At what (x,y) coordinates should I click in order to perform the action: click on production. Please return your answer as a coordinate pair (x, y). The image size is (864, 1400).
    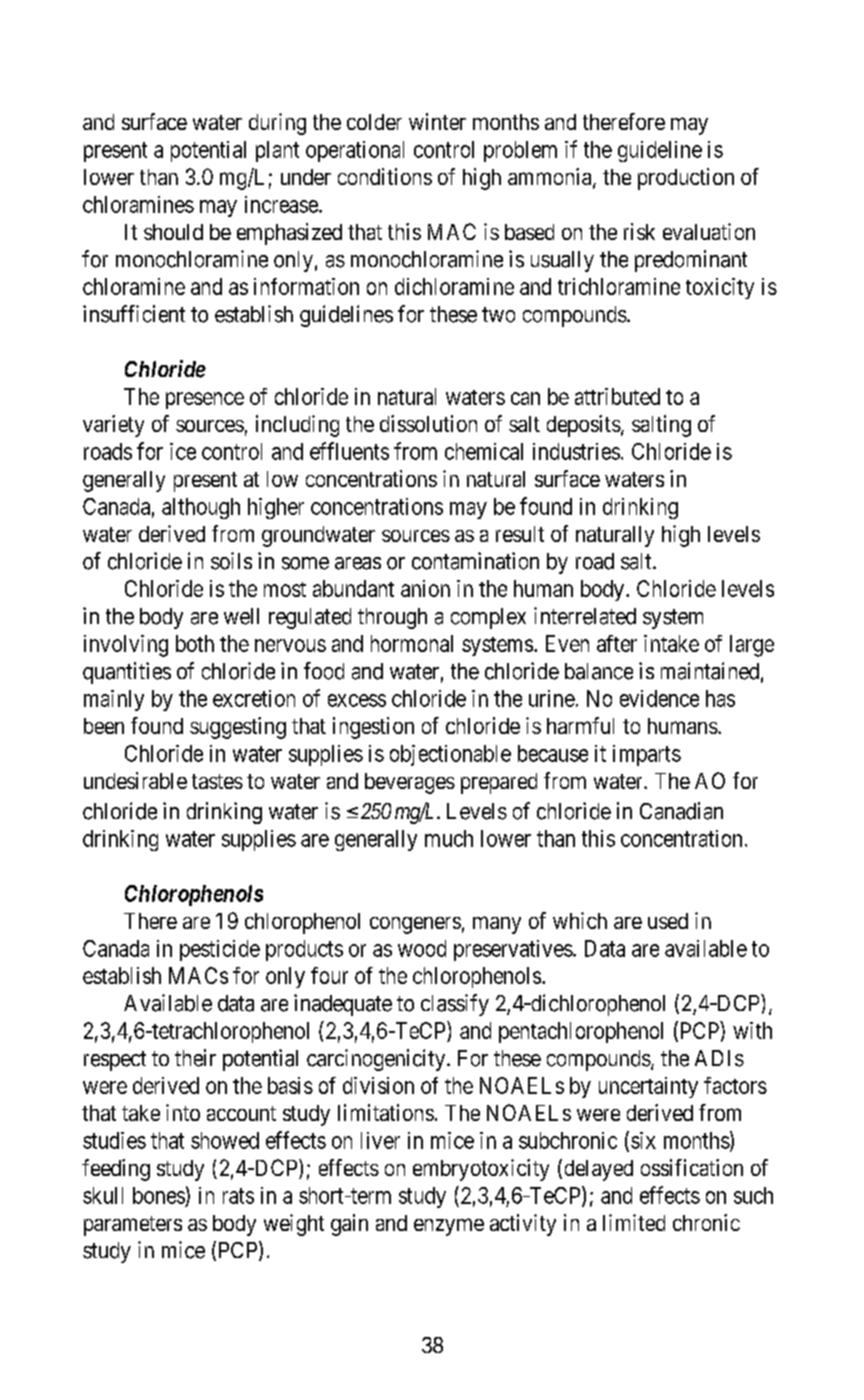
    Looking at the image, I should click on (686, 179).
